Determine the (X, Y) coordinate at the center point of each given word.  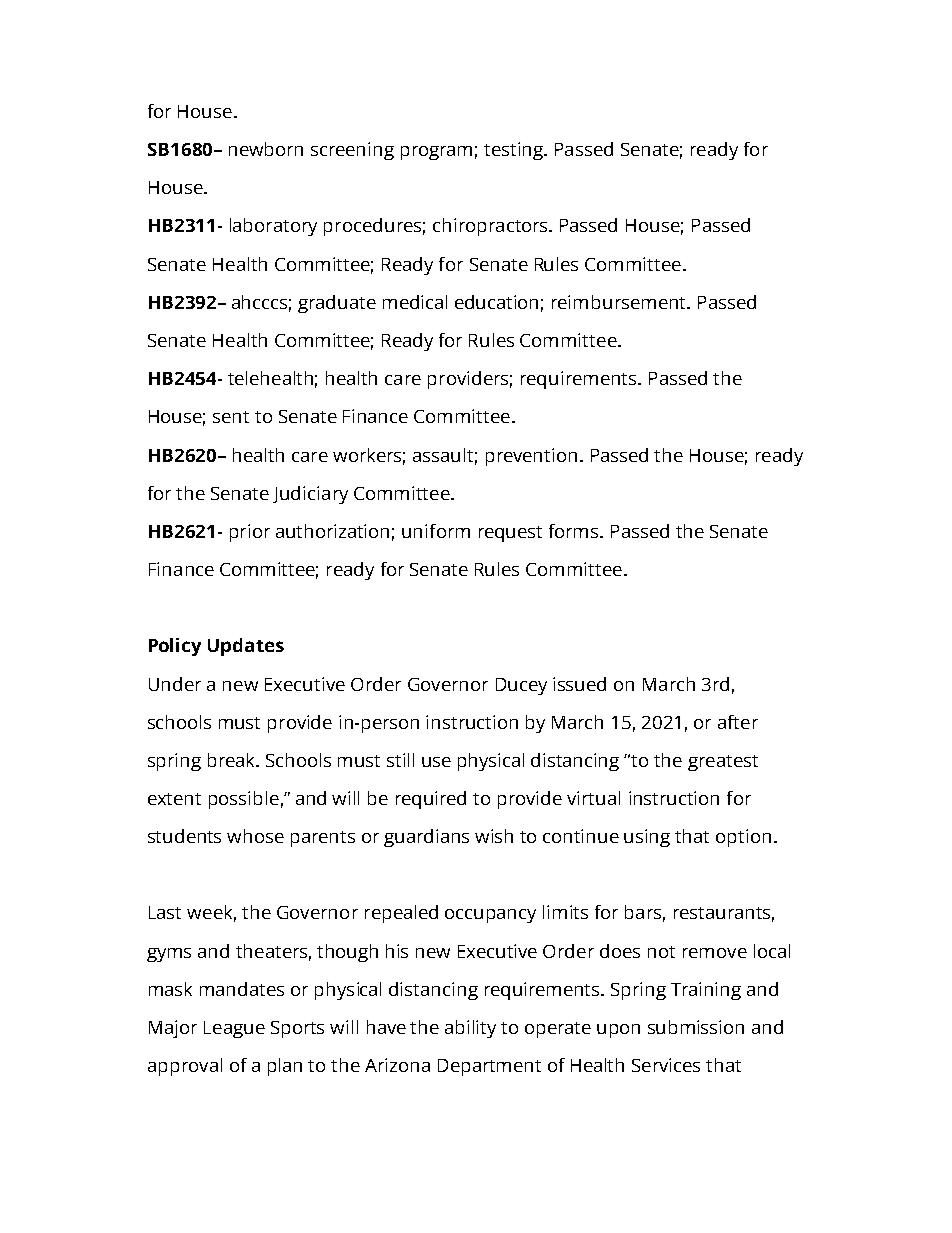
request (510, 534)
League (234, 1029)
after (738, 722)
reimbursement (620, 302)
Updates (246, 647)
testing (515, 151)
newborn (266, 149)
